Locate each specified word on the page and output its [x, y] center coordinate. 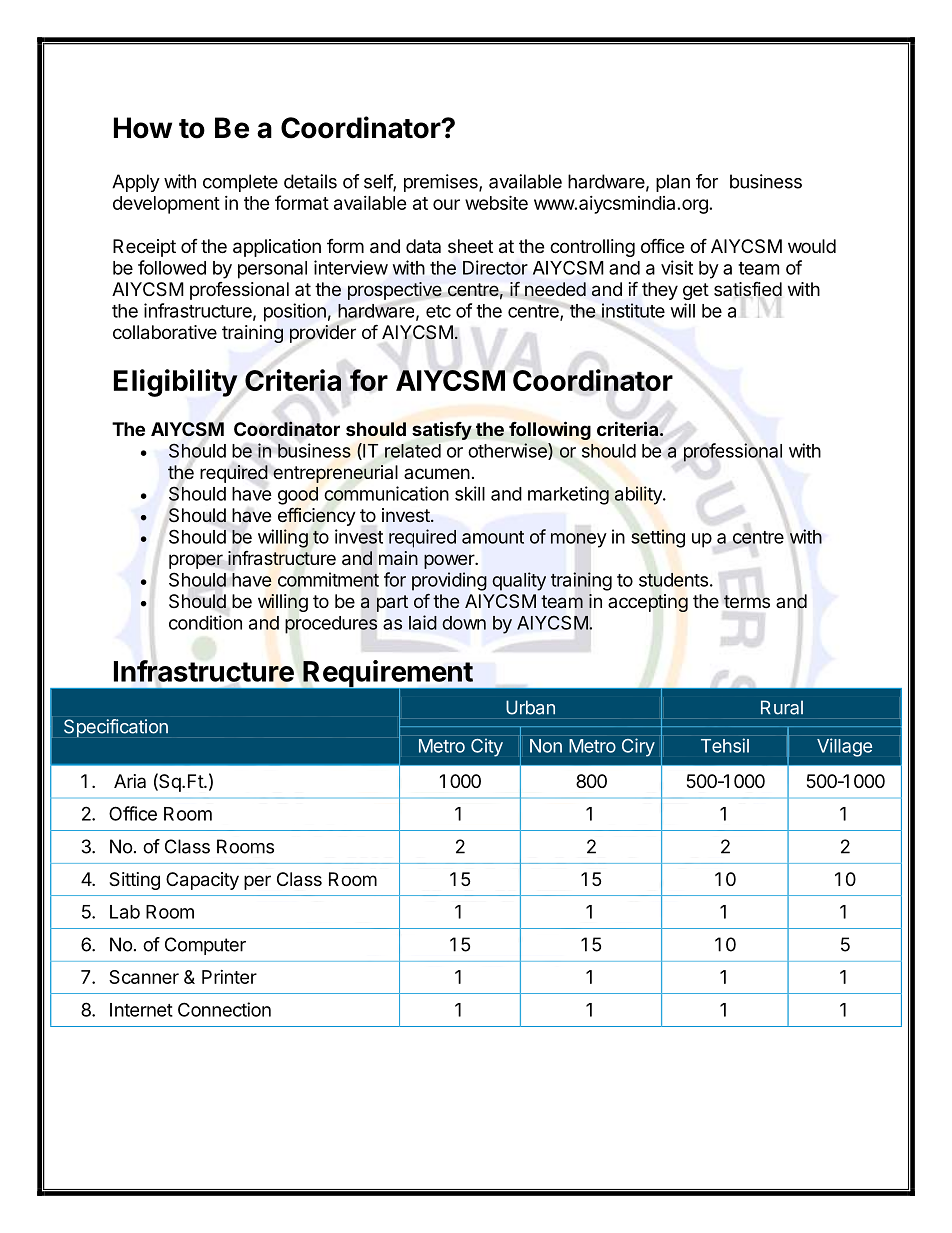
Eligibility [176, 383]
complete [240, 183]
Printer [229, 977]
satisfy [442, 430]
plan [673, 183]
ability [639, 495]
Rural [782, 707]
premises [442, 183]
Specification [116, 728]
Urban [530, 707]
